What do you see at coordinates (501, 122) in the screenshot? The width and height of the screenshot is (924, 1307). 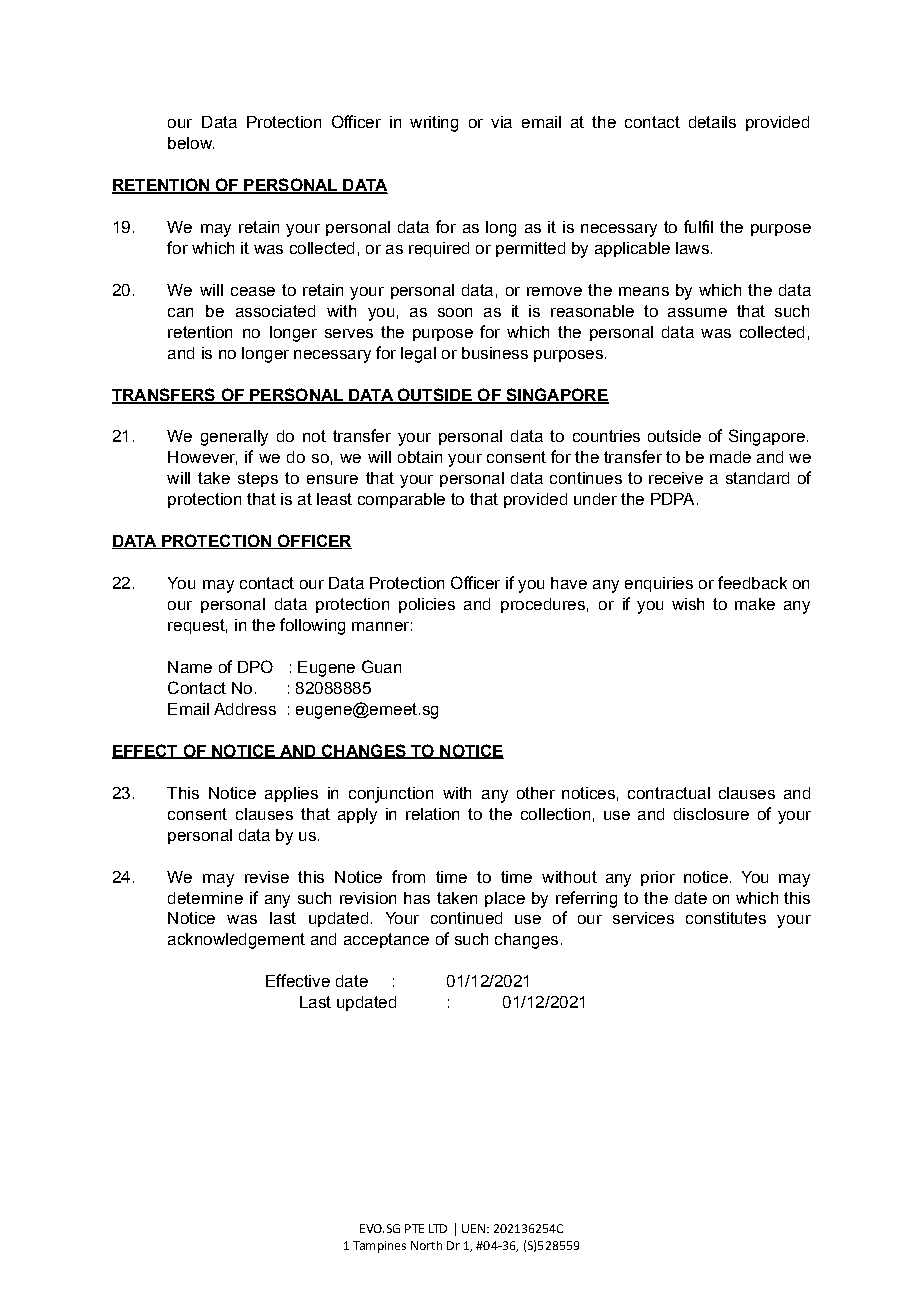 I see `via` at bounding box center [501, 122].
